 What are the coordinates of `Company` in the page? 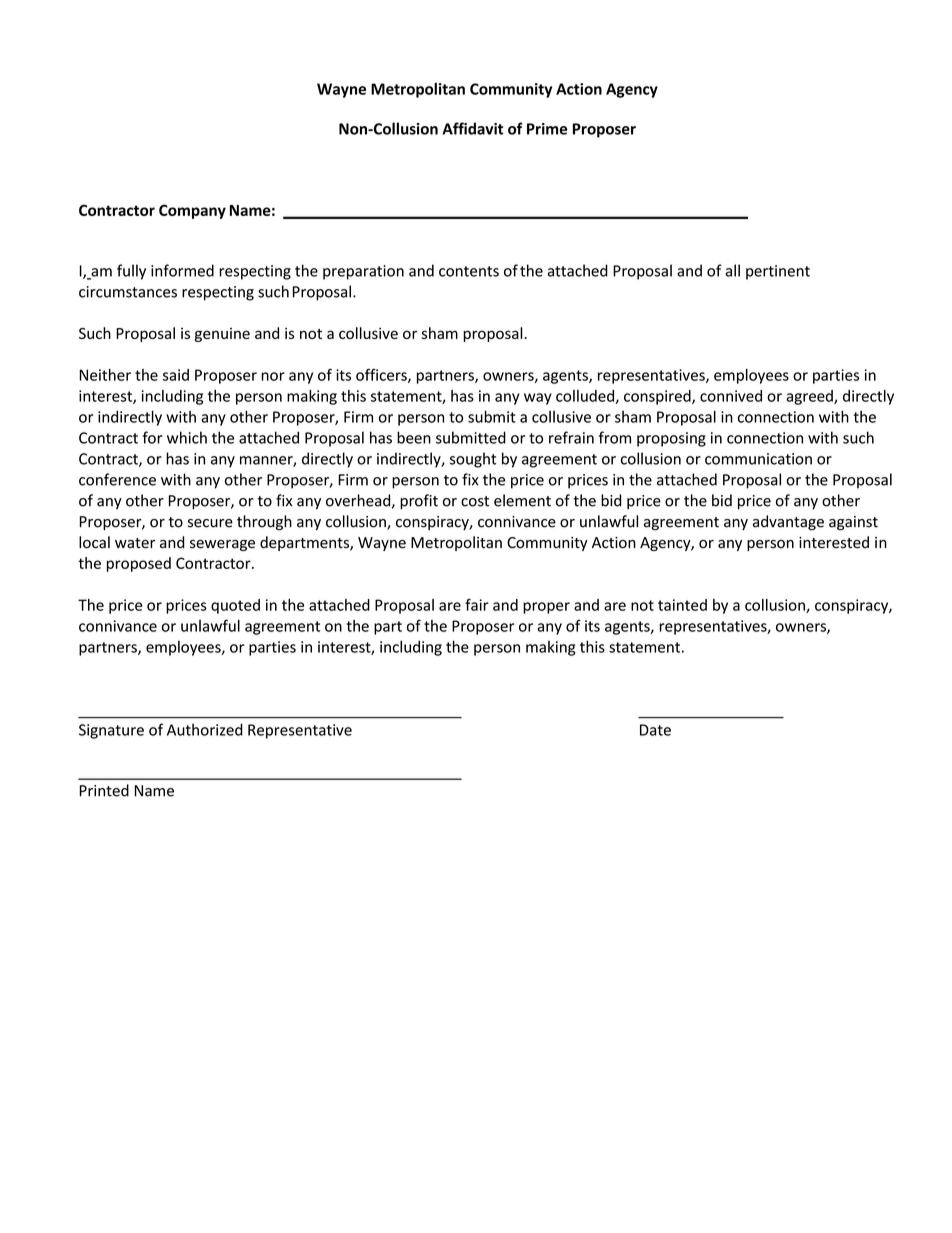 It's located at (192, 211).
